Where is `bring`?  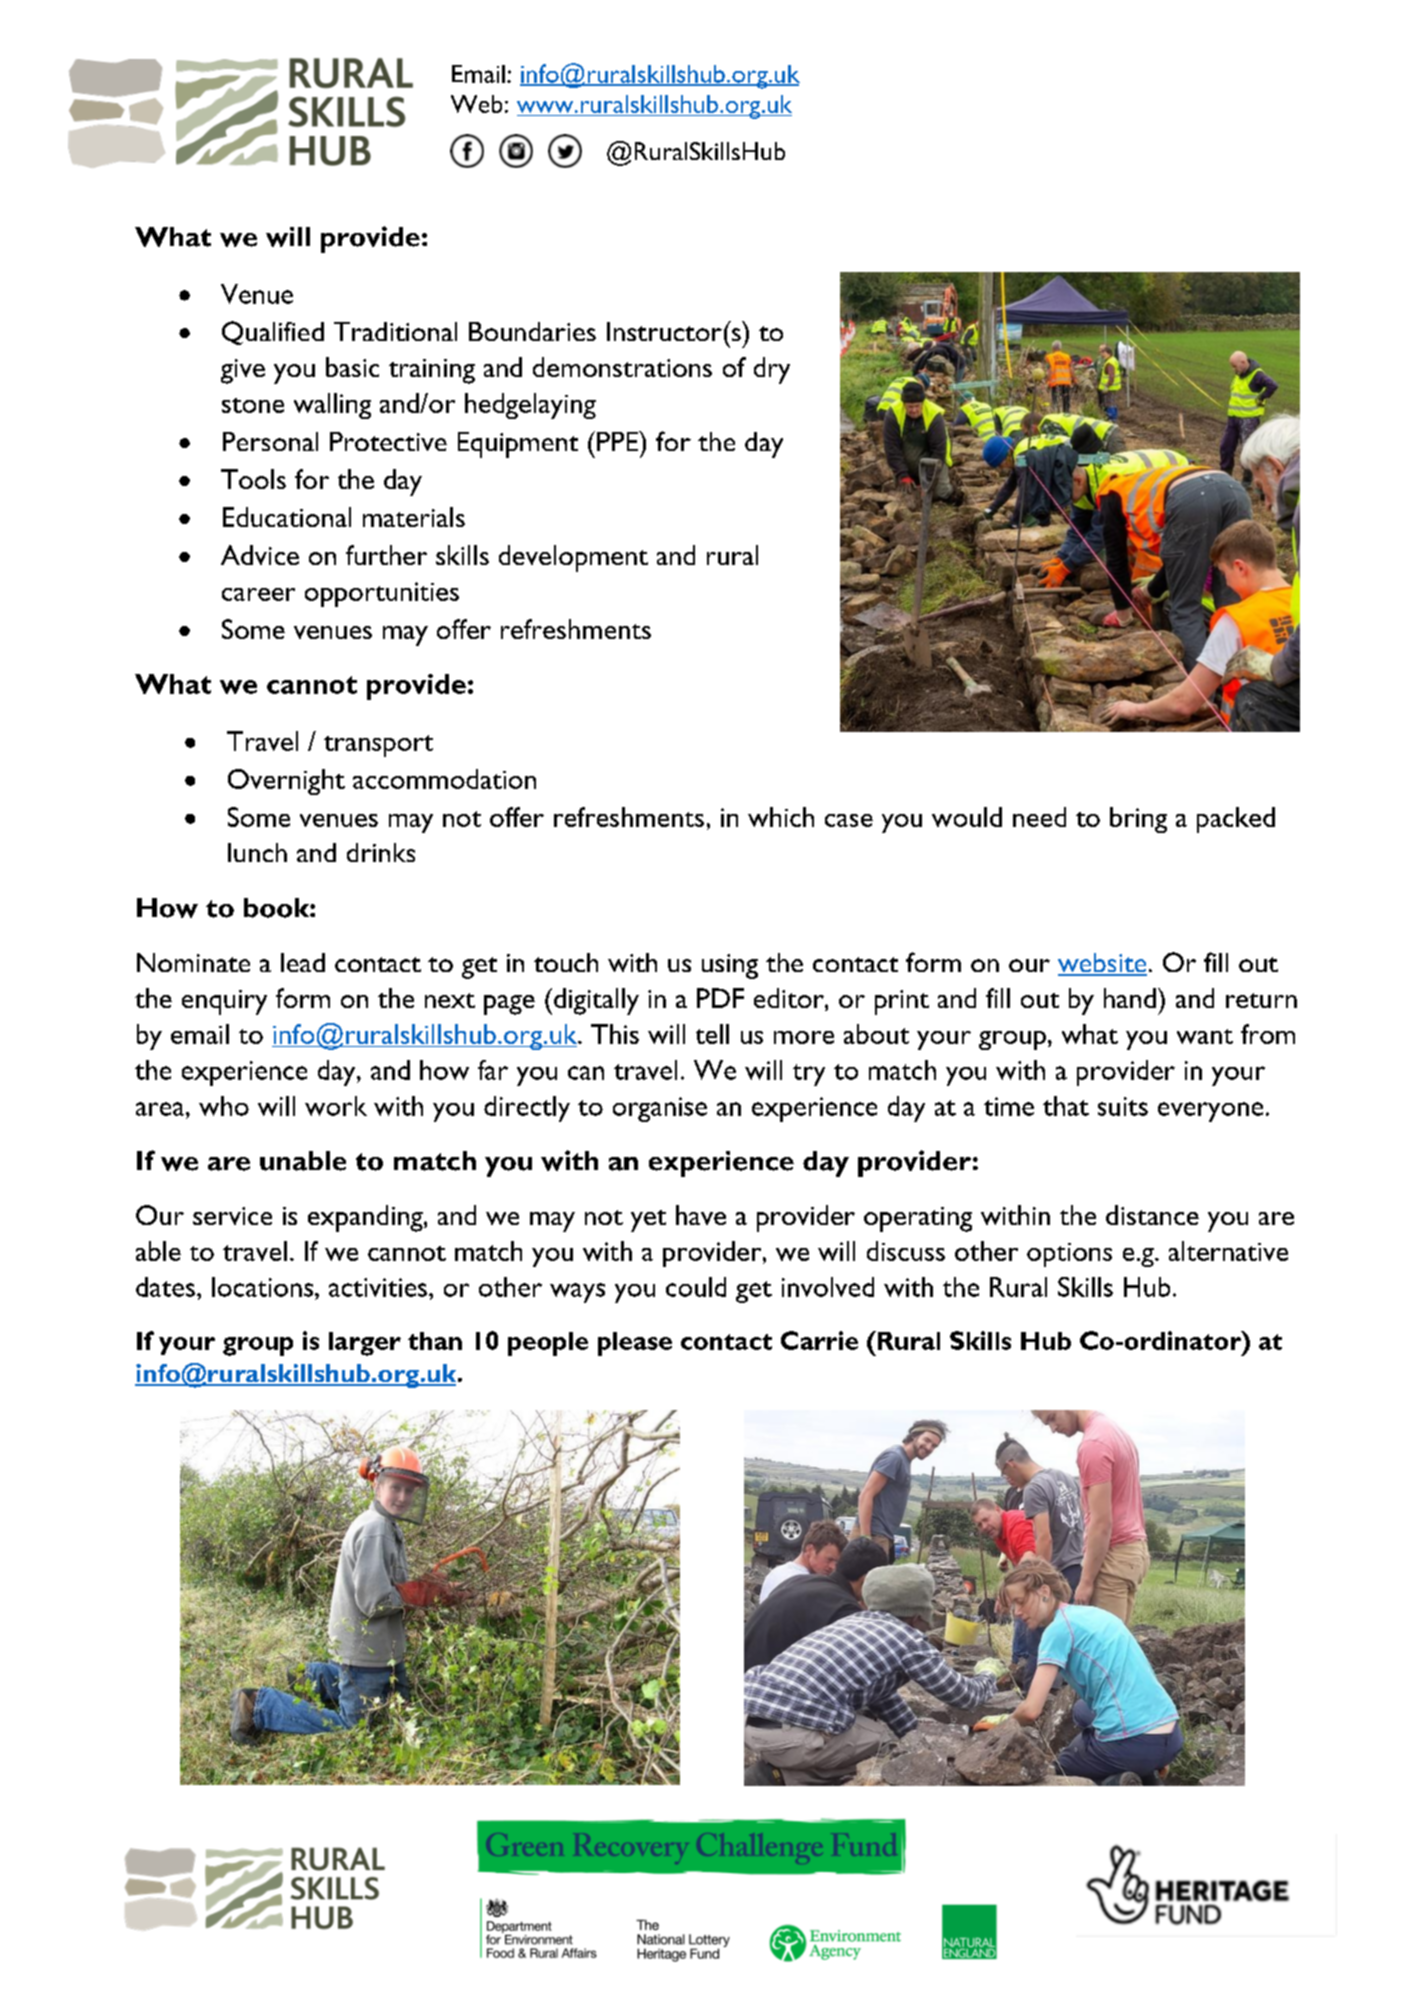 bring is located at coordinates (1138, 820).
